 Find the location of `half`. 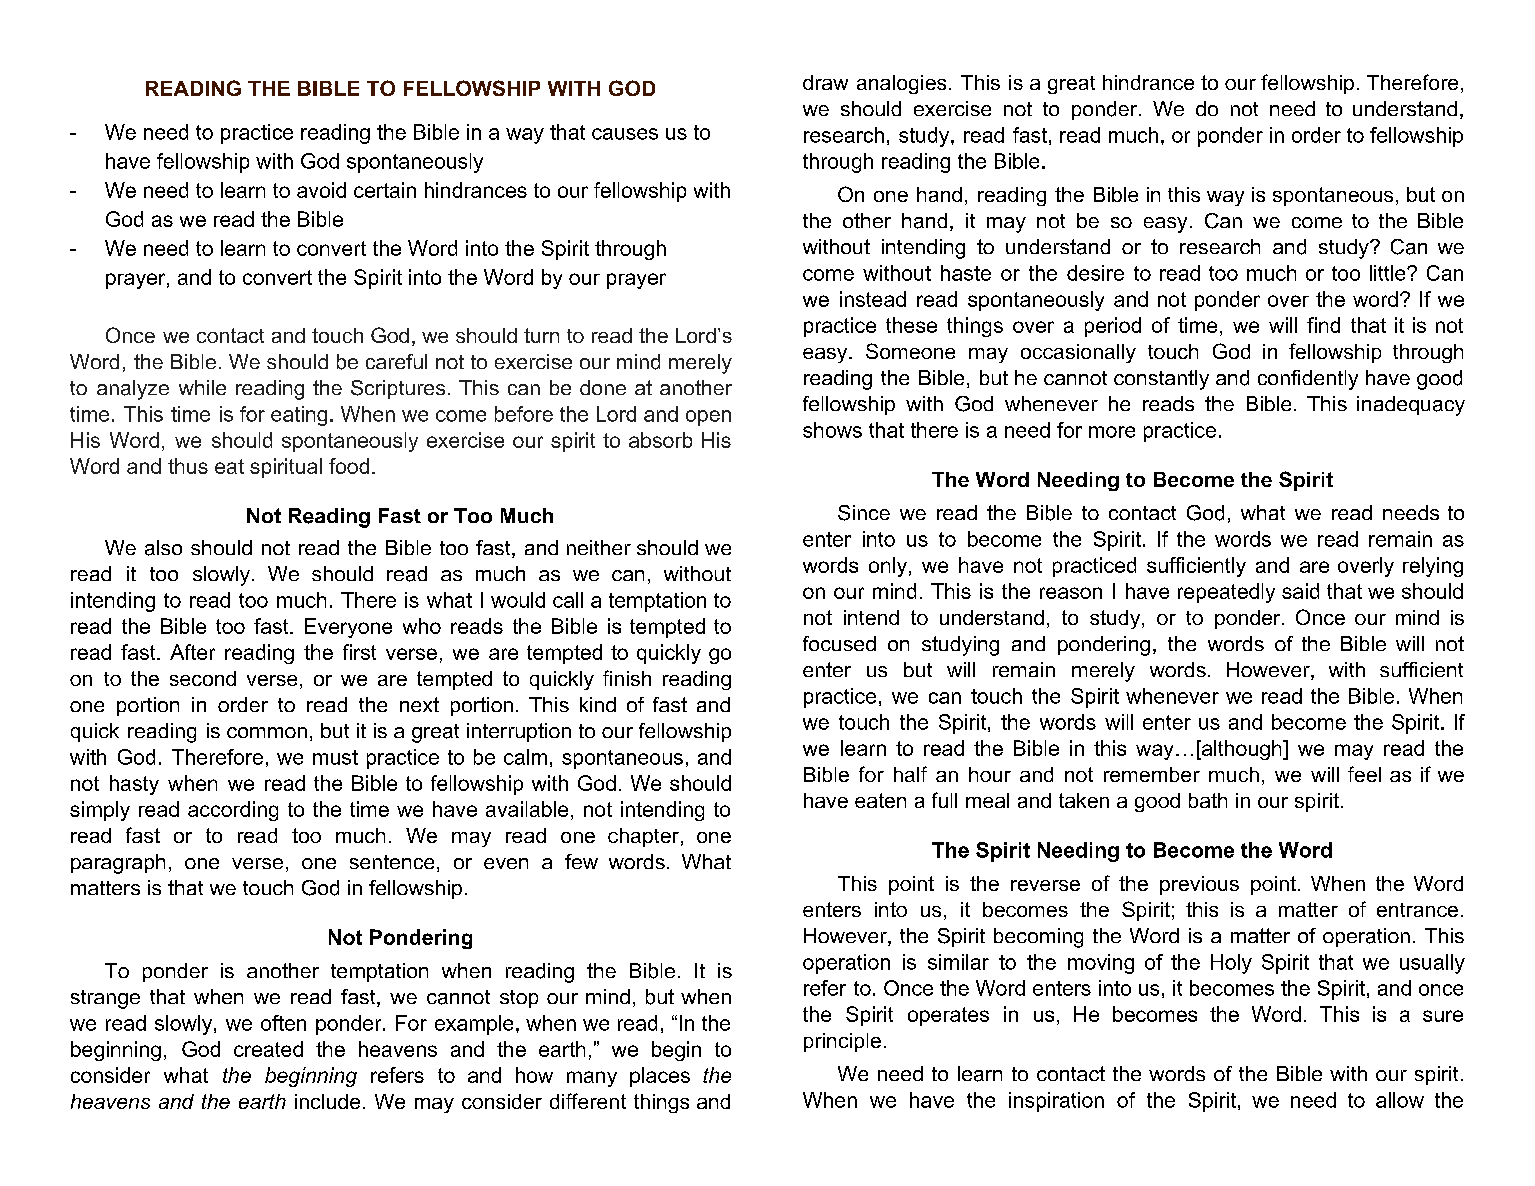

half is located at coordinates (910, 774).
